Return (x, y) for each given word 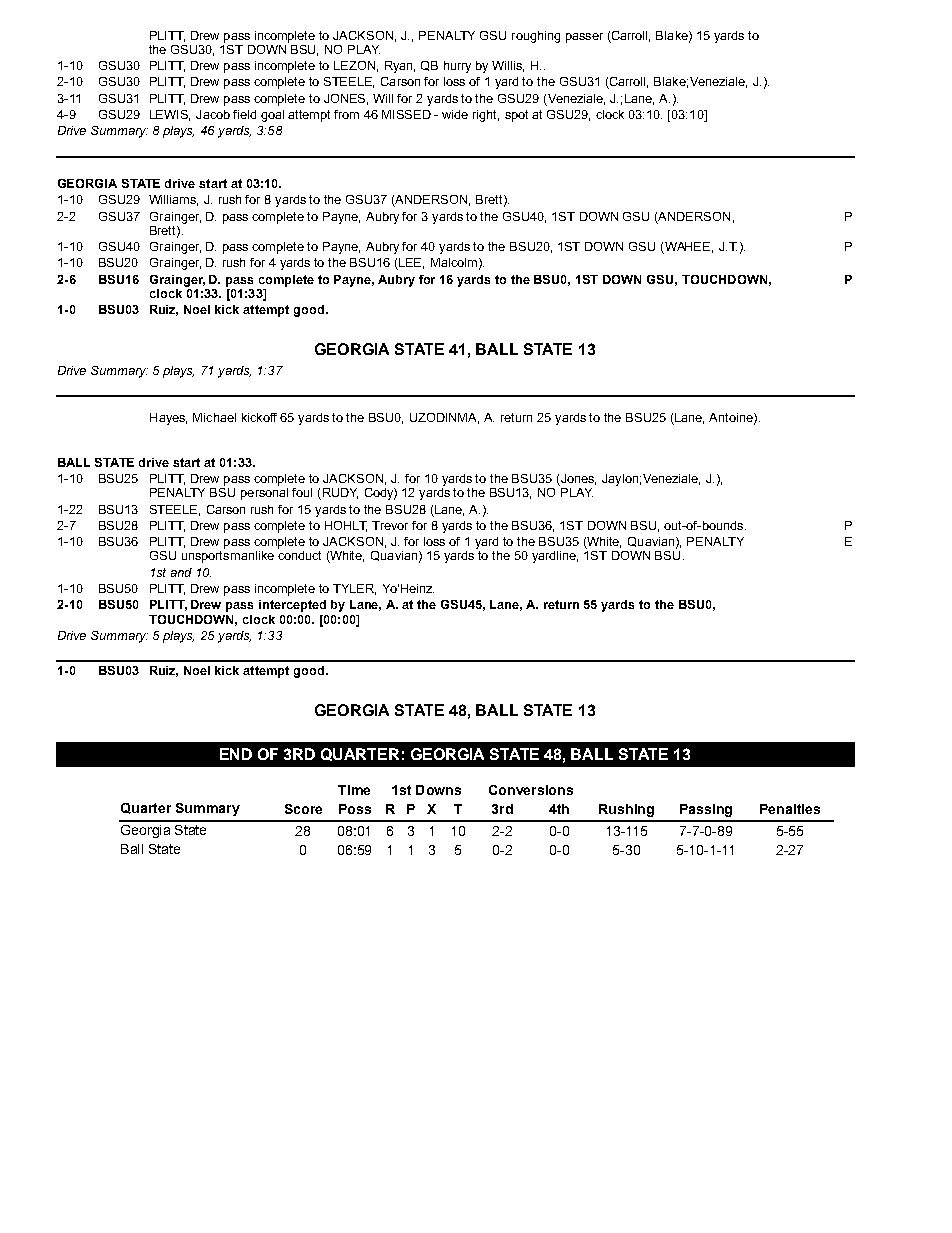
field (244, 114)
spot (516, 116)
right (486, 116)
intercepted (292, 606)
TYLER (354, 589)
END (236, 754)
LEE (410, 264)
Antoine (732, 418)
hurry (457, 67)
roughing (536, 37)
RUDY (339, 494)
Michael (214, 417)
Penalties (790, 809)
